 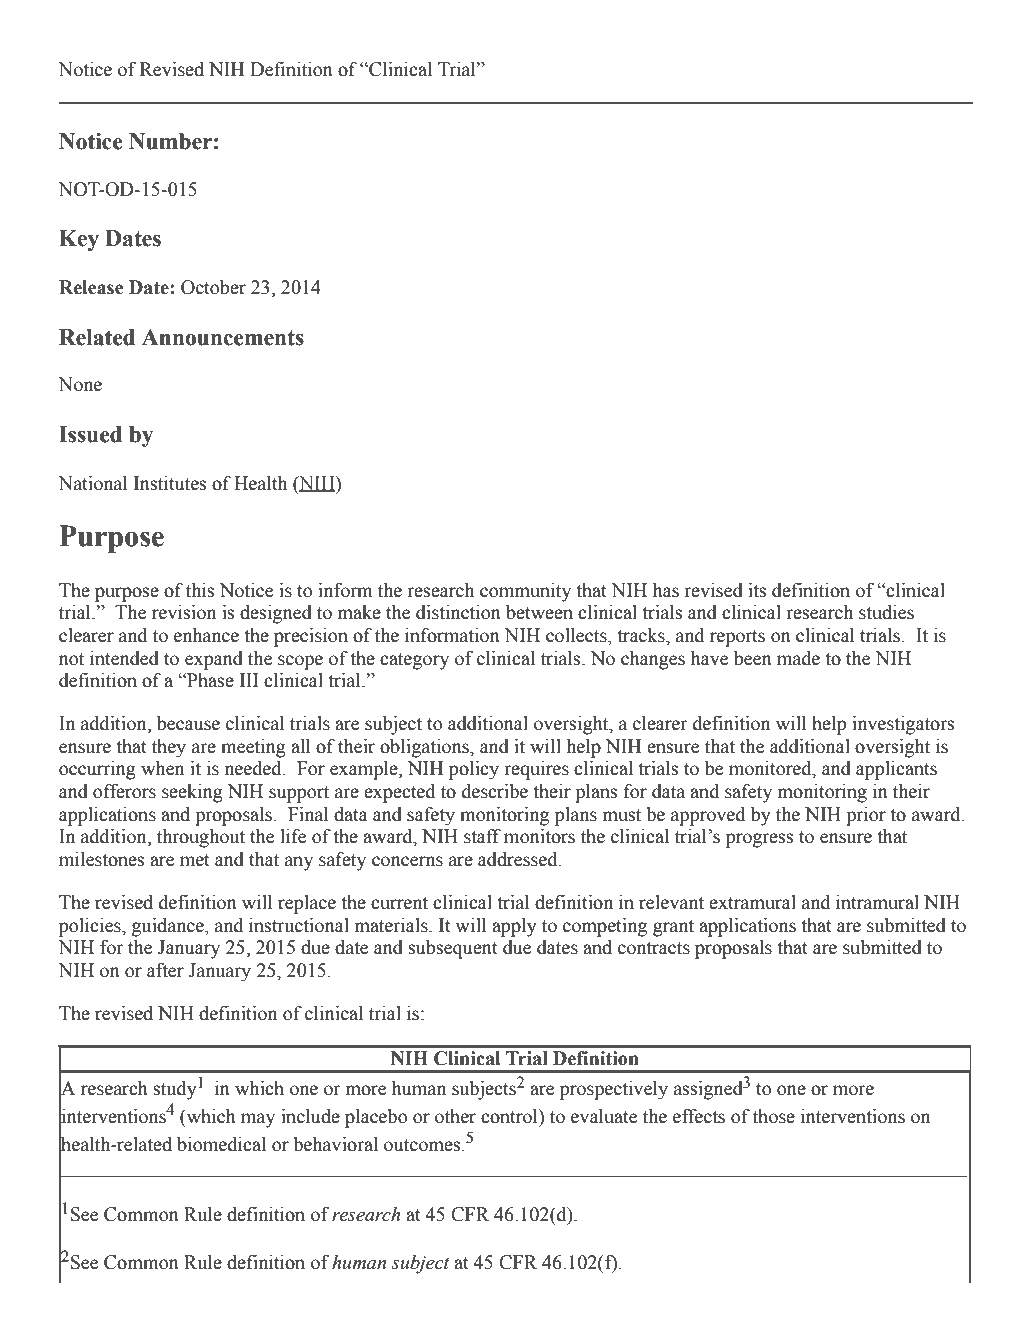 What do you see at coordinates (223, 337) in the screenshot?
I see `Announcements` at bounding box center [223, 337].
